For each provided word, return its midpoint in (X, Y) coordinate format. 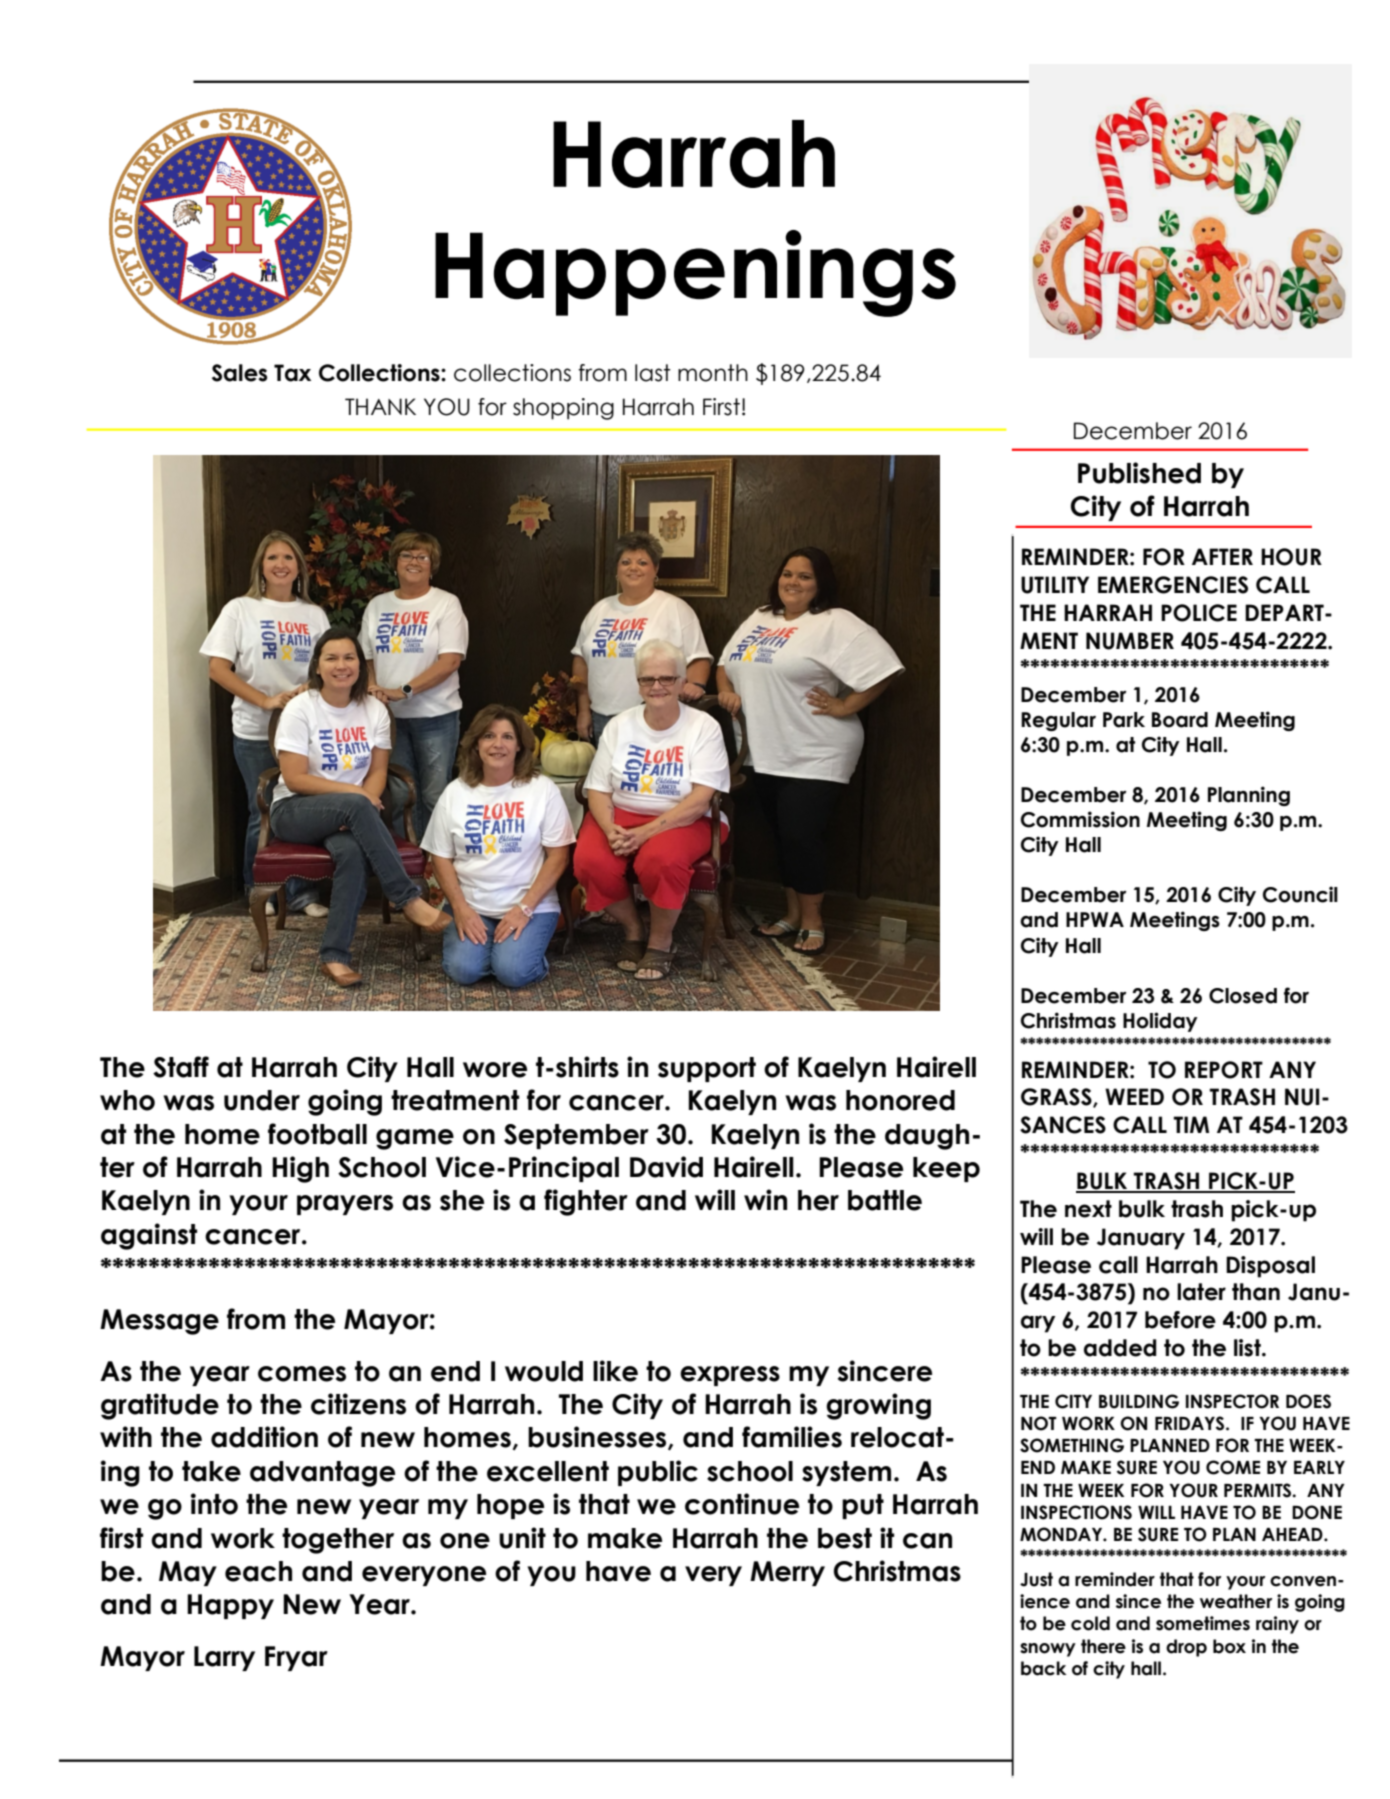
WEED (1134, 1096)
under (262, 1100)
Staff (181, 1067)
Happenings (695, 273)
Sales (240, 373)
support (707, 1069)
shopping (563, 409)
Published (1139, 473)
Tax (292, 373)
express (730, 1376)
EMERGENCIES (1173, 585)
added (1120, 1348)
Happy (230, 1606)
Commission (1080, 819)
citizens (358, 1404)
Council (1300, 894)
